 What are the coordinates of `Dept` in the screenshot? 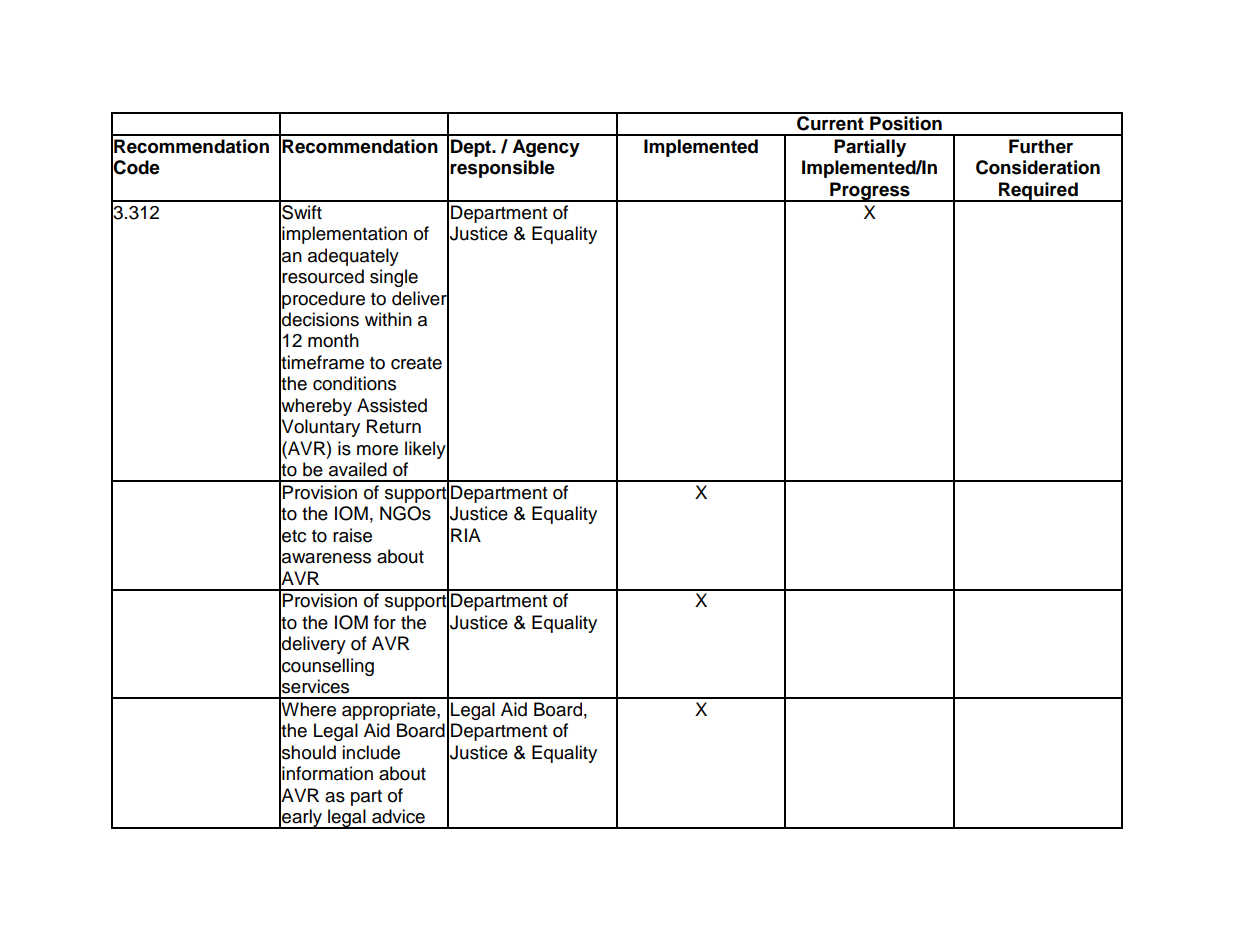 It's located at (472, 148).
